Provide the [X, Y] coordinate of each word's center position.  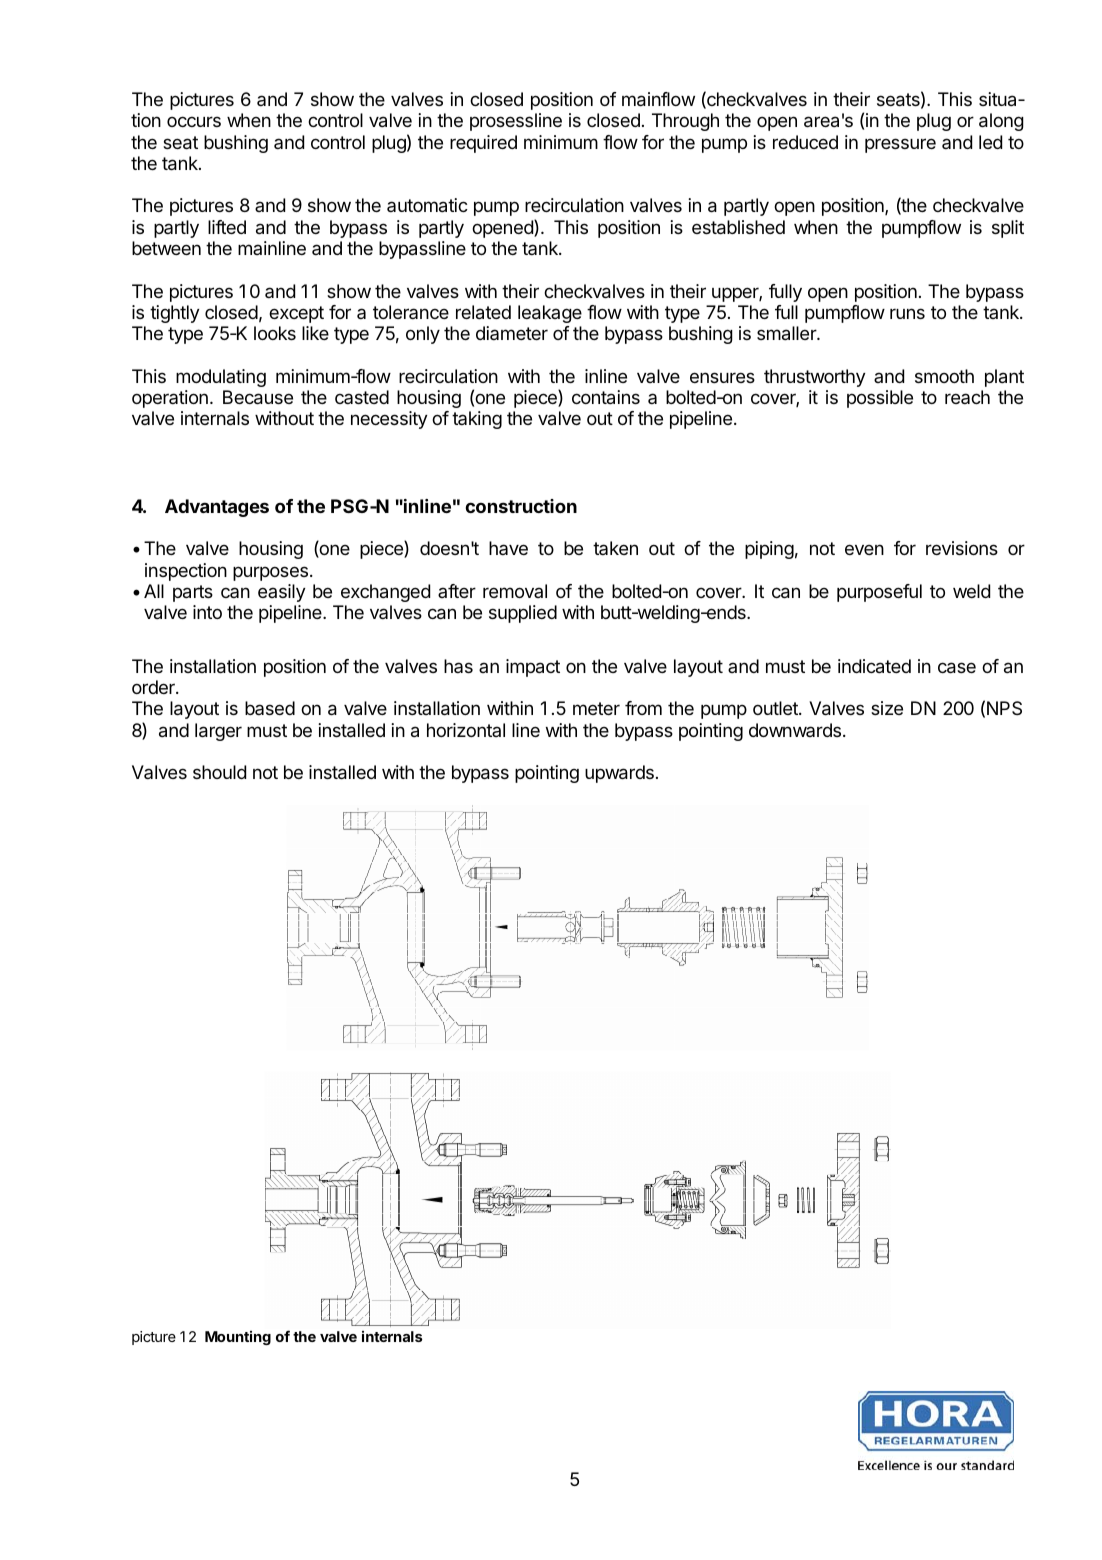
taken [615, 548]
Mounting [238, 1338]
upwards [619, 774]
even [864, 549]
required [483, 144]
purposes [270, 573]
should [219, 772]
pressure [900, 145]
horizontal [466, 730]
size [887, 708]
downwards [795, 730]
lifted [227, 227]
